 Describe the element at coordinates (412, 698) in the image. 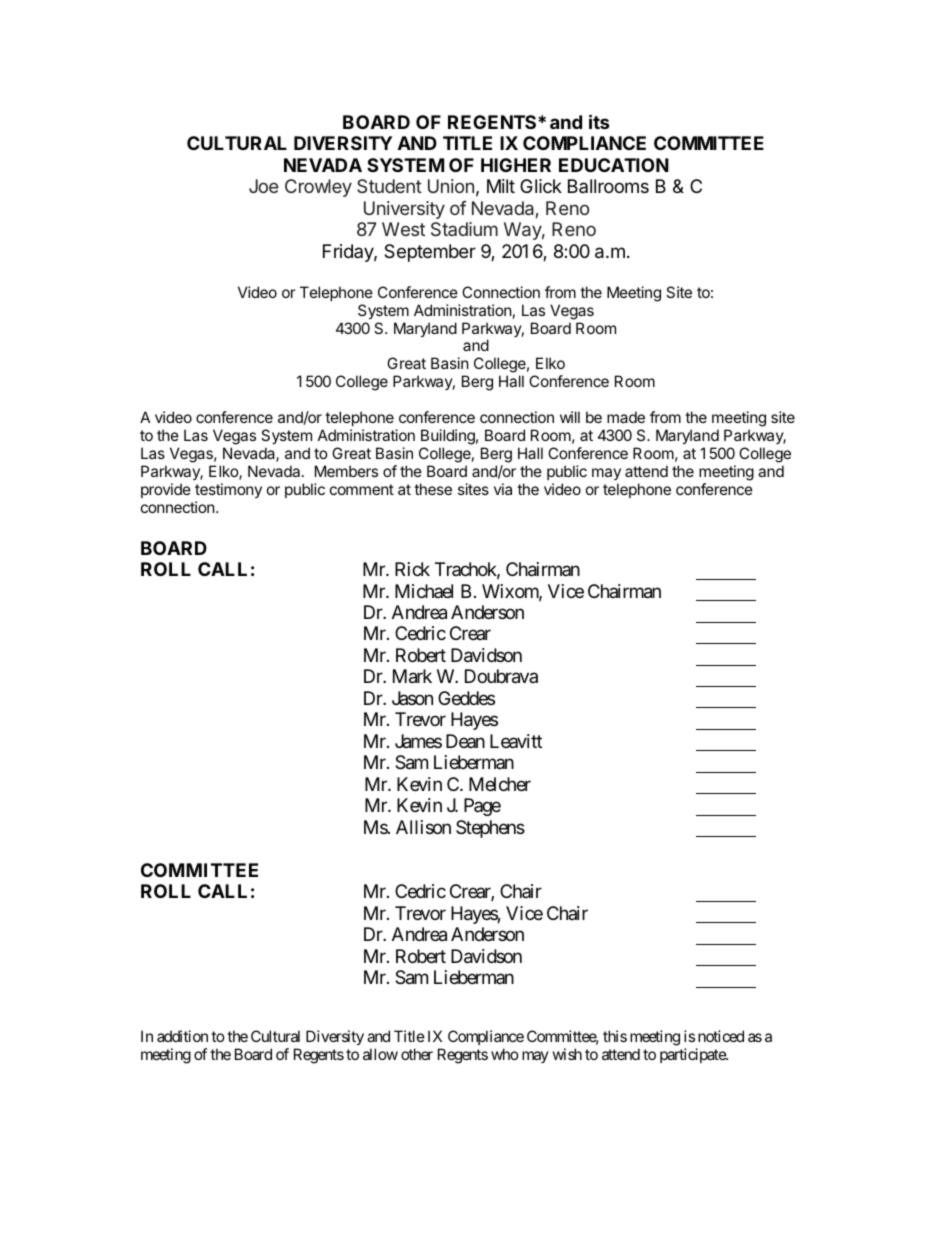

I see `Jason` at that location.
